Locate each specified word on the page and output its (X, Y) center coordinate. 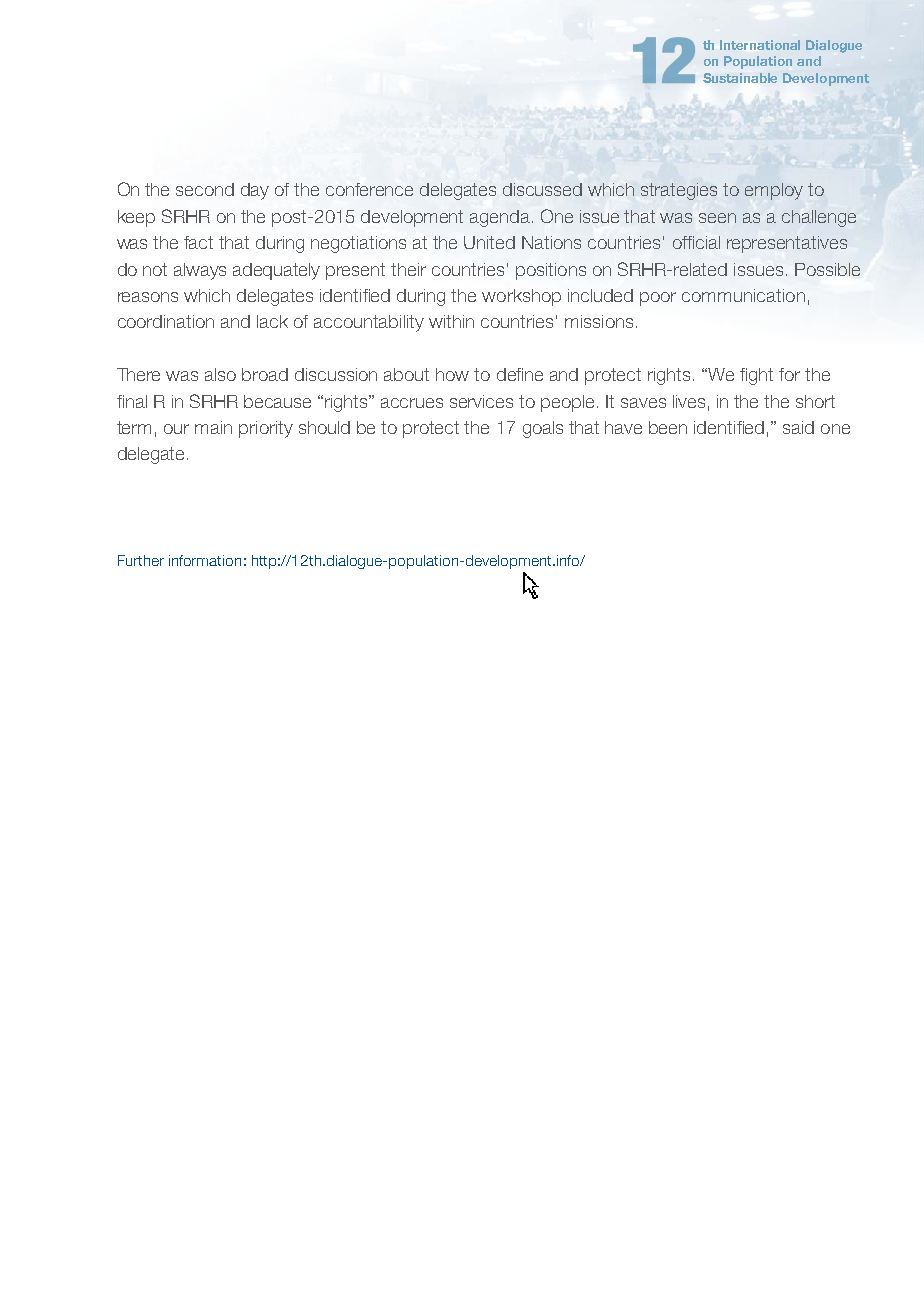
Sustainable (740, 78)
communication (743, 295)
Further (141, 560)
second (205, 189)
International (760, 45)
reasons (148, 297)
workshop (521, 297)
